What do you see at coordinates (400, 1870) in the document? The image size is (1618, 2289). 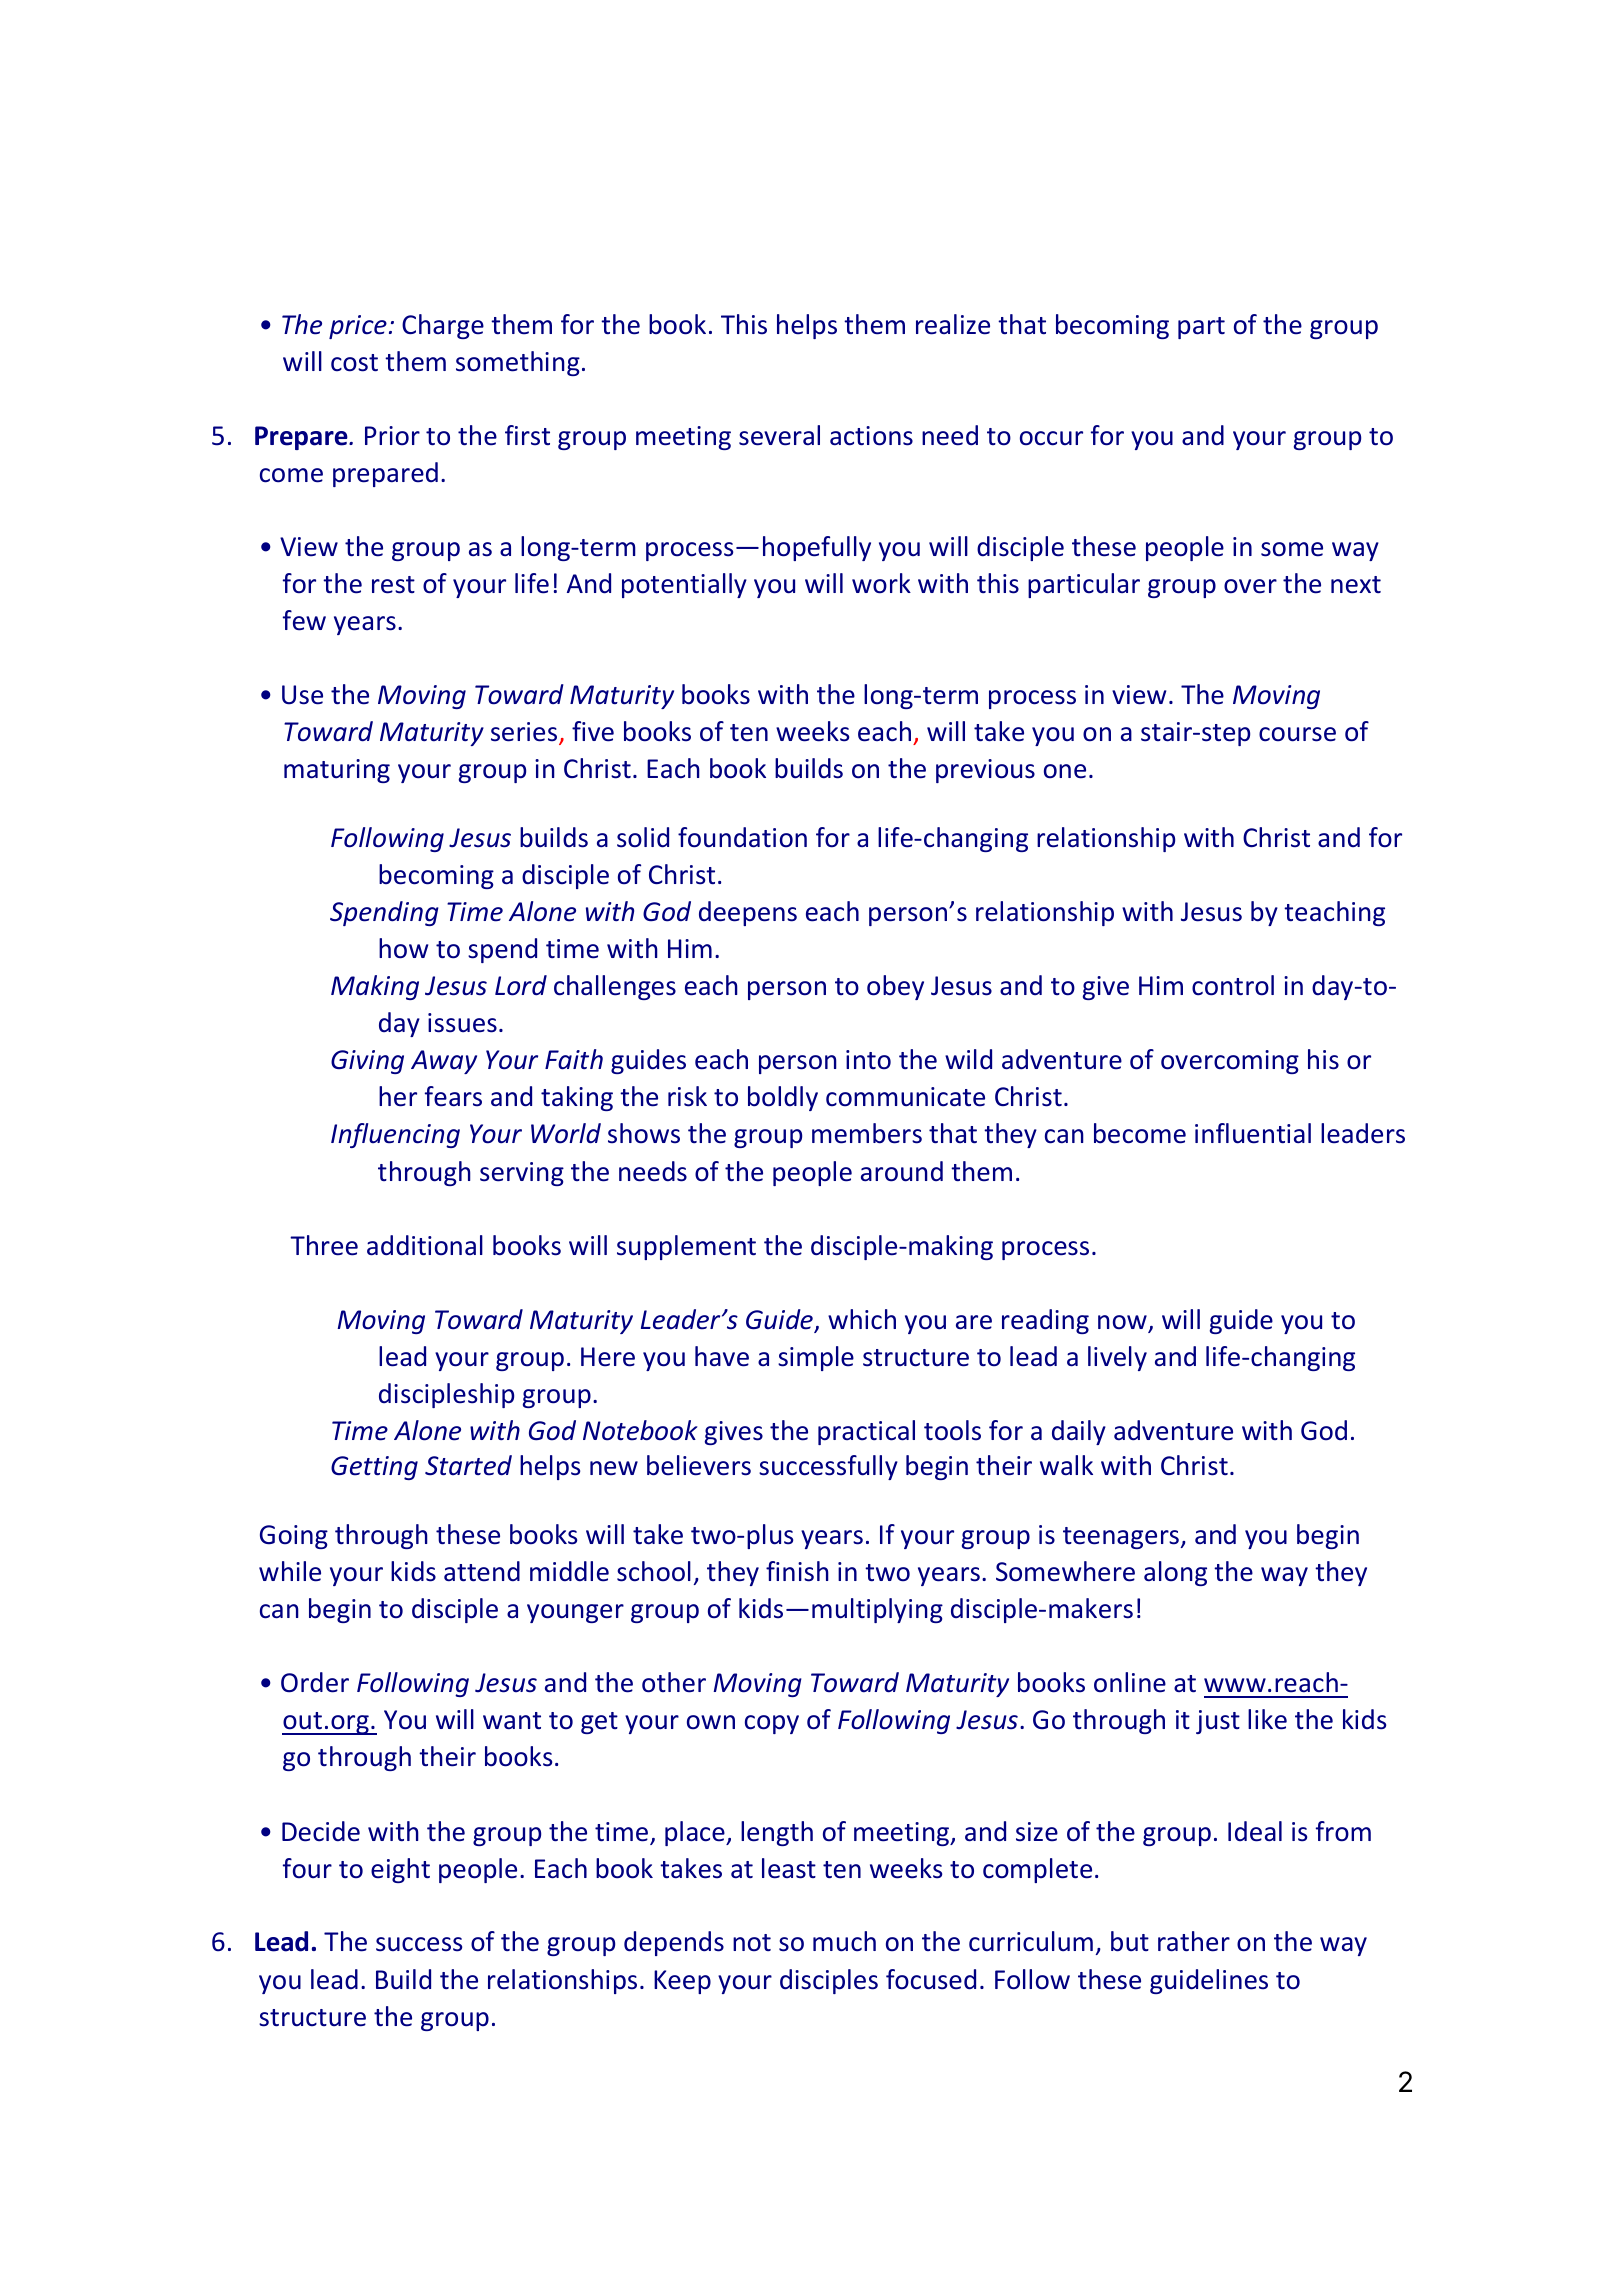 I see `eight` at bounding box center [400, 1870].
